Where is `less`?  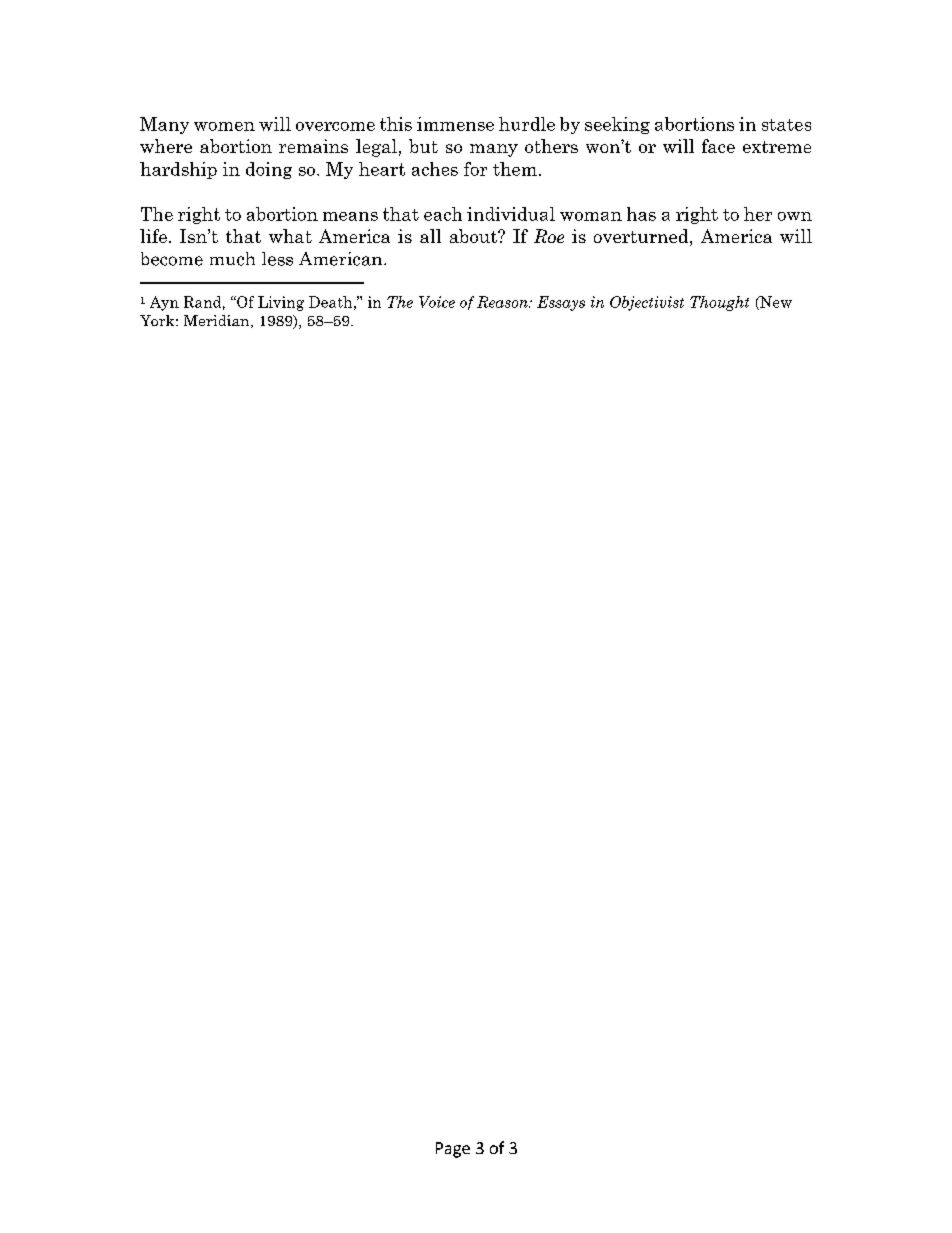
less is located at coordinates (277, 259).
